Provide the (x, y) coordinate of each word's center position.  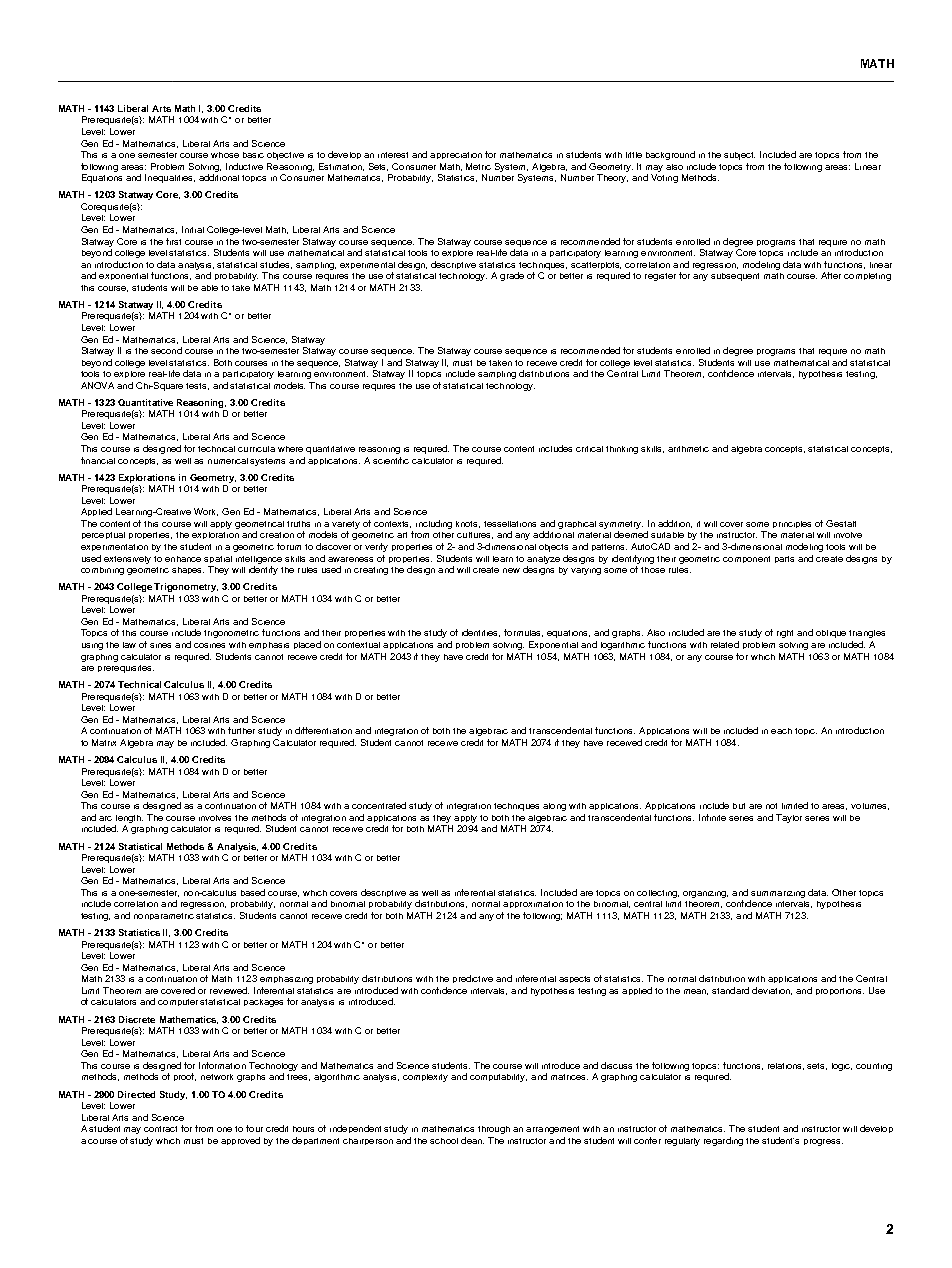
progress (823, 1142)
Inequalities (170, 178)
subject (739, 156)
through (494, 1130)
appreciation (456, 155)
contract (160, 1129)
